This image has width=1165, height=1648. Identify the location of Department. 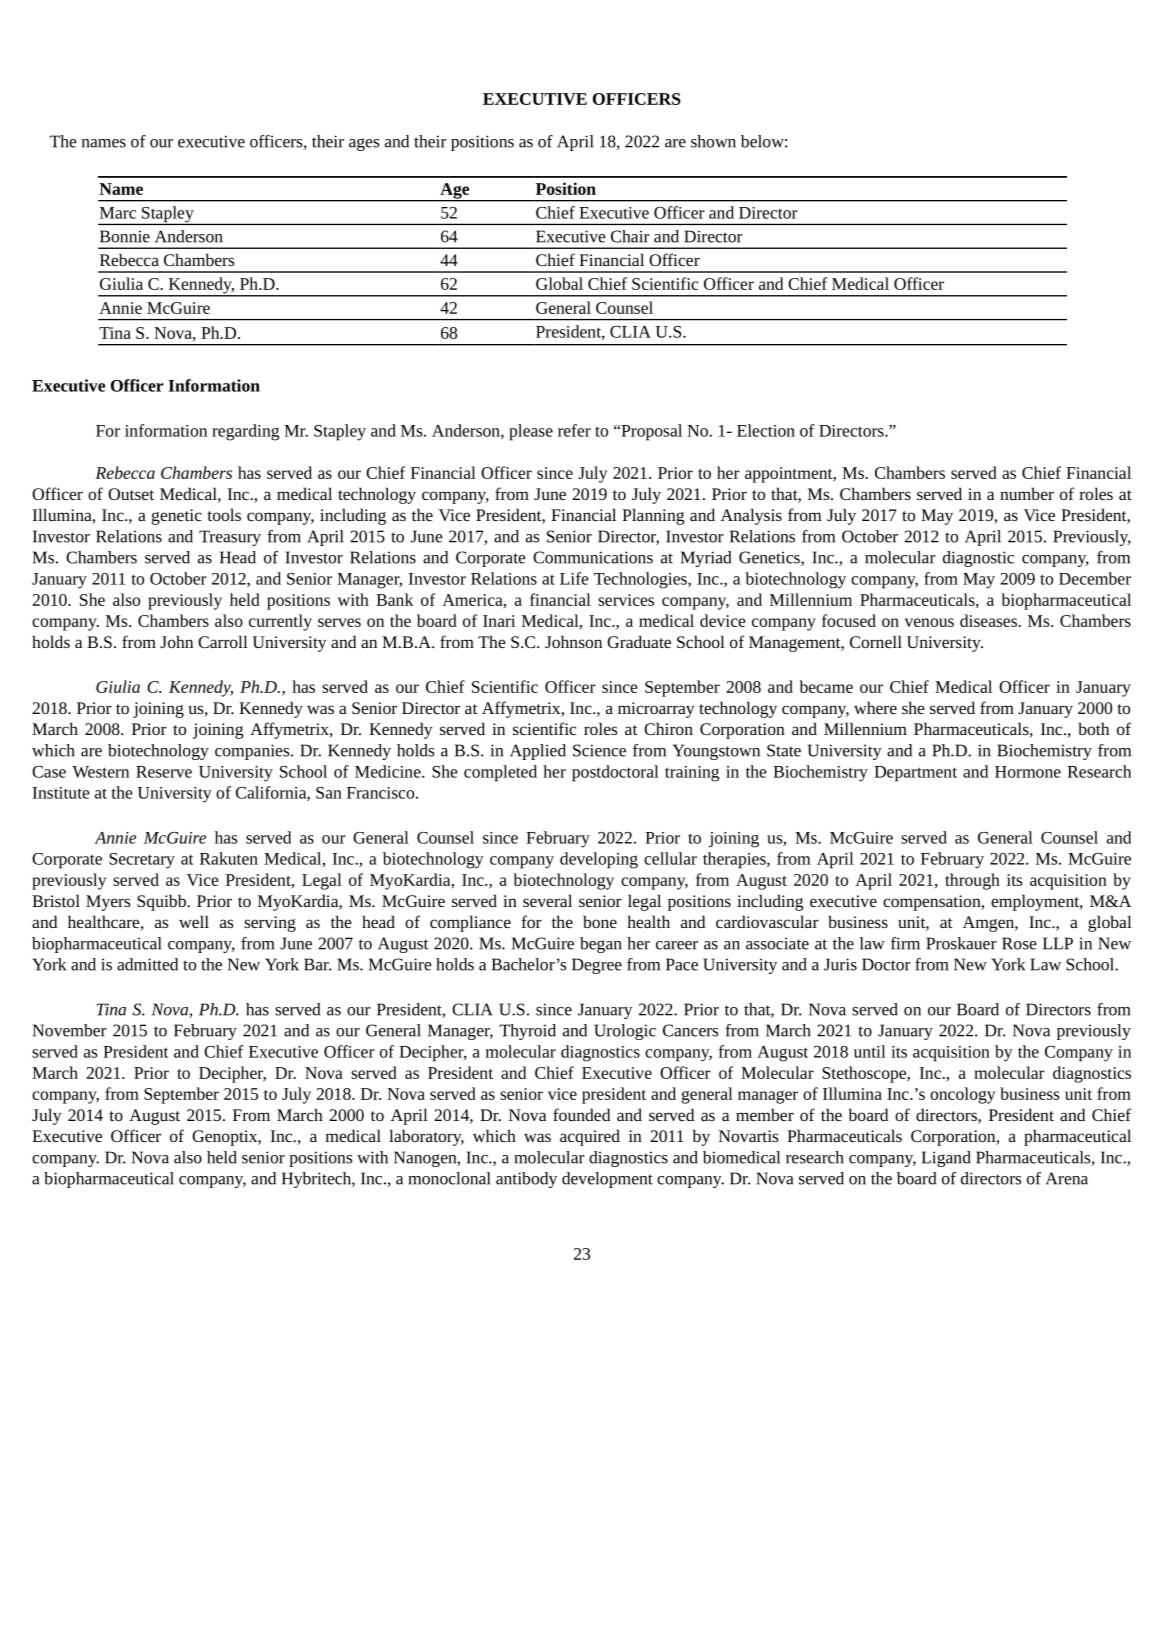
(915, 774).
